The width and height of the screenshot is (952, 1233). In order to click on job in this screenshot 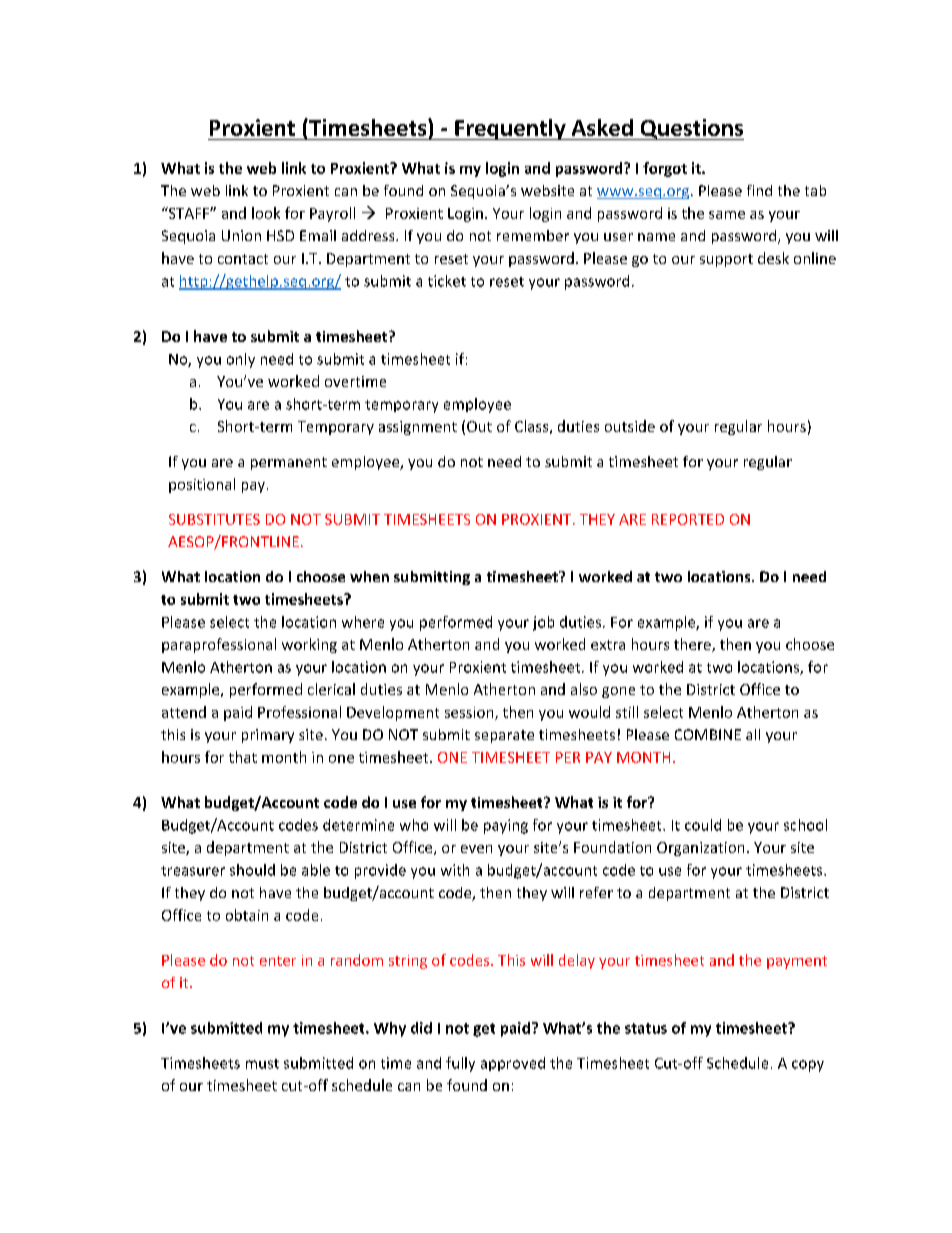, I will do `click(543, 623)`.
